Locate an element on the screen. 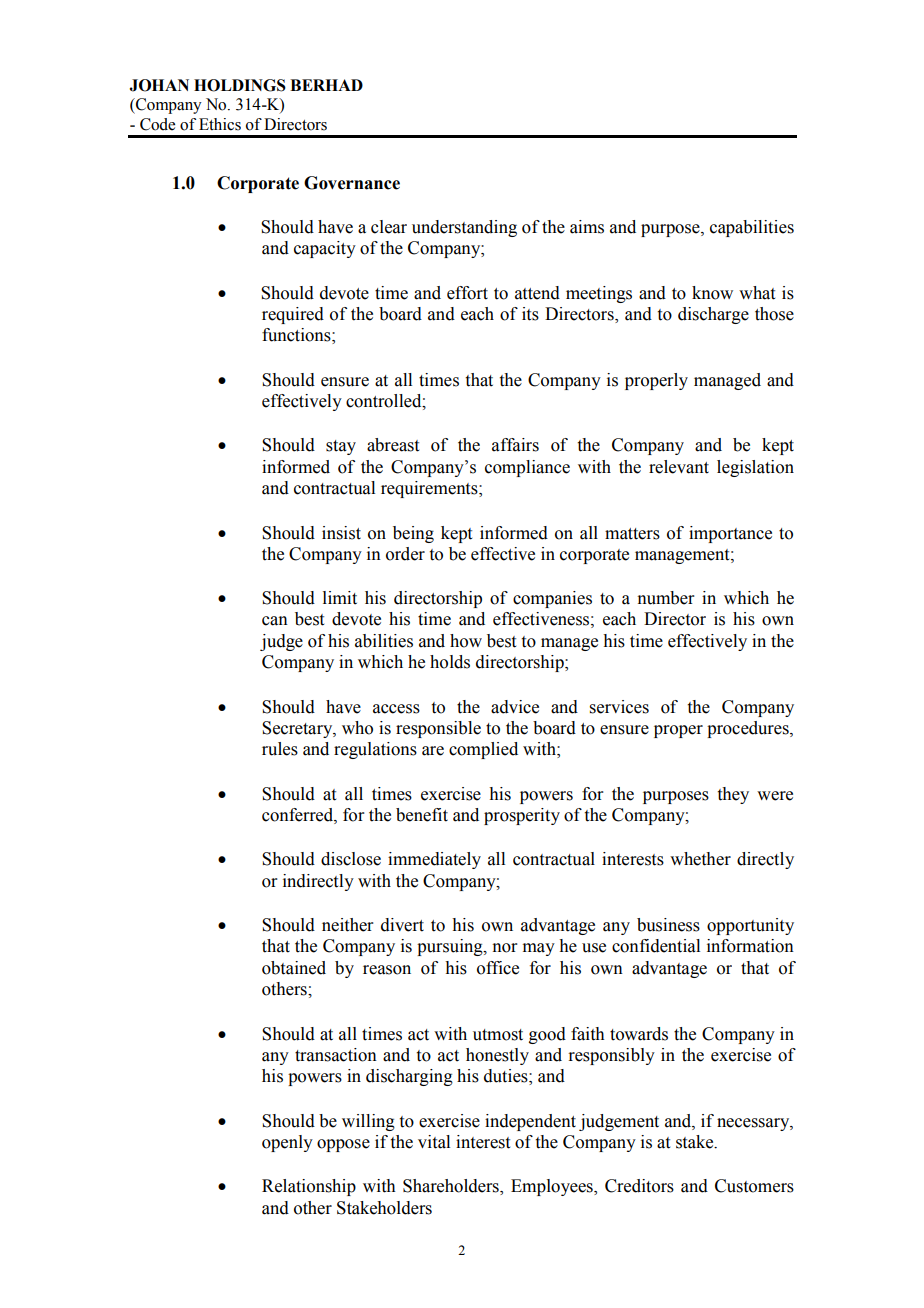  can is located at coordinates (275, 621).
